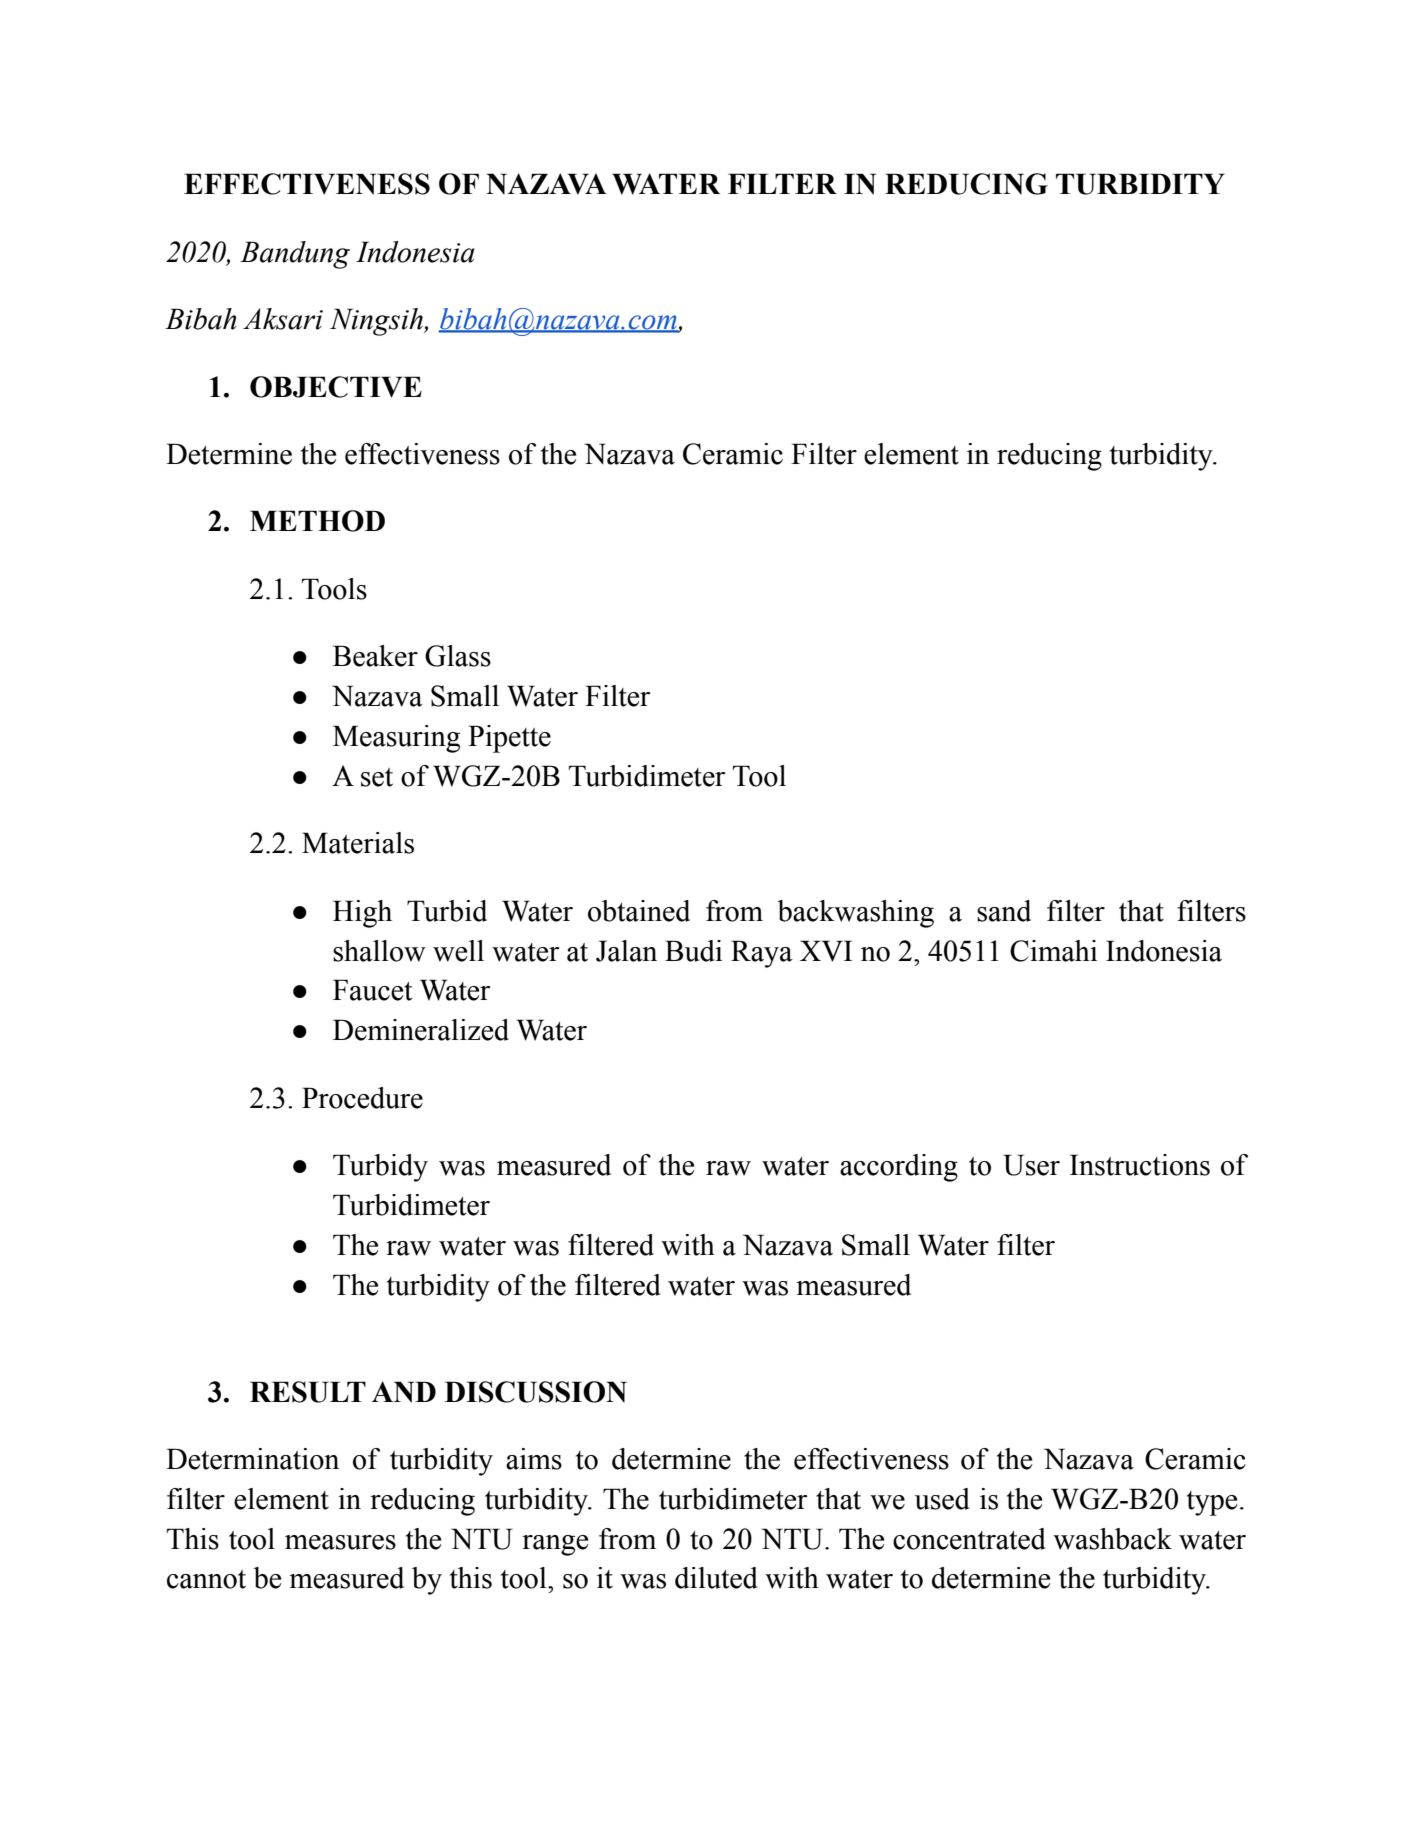 This document has width=1413, height=1829. I want to click on Measuring, so click(396, 739).
